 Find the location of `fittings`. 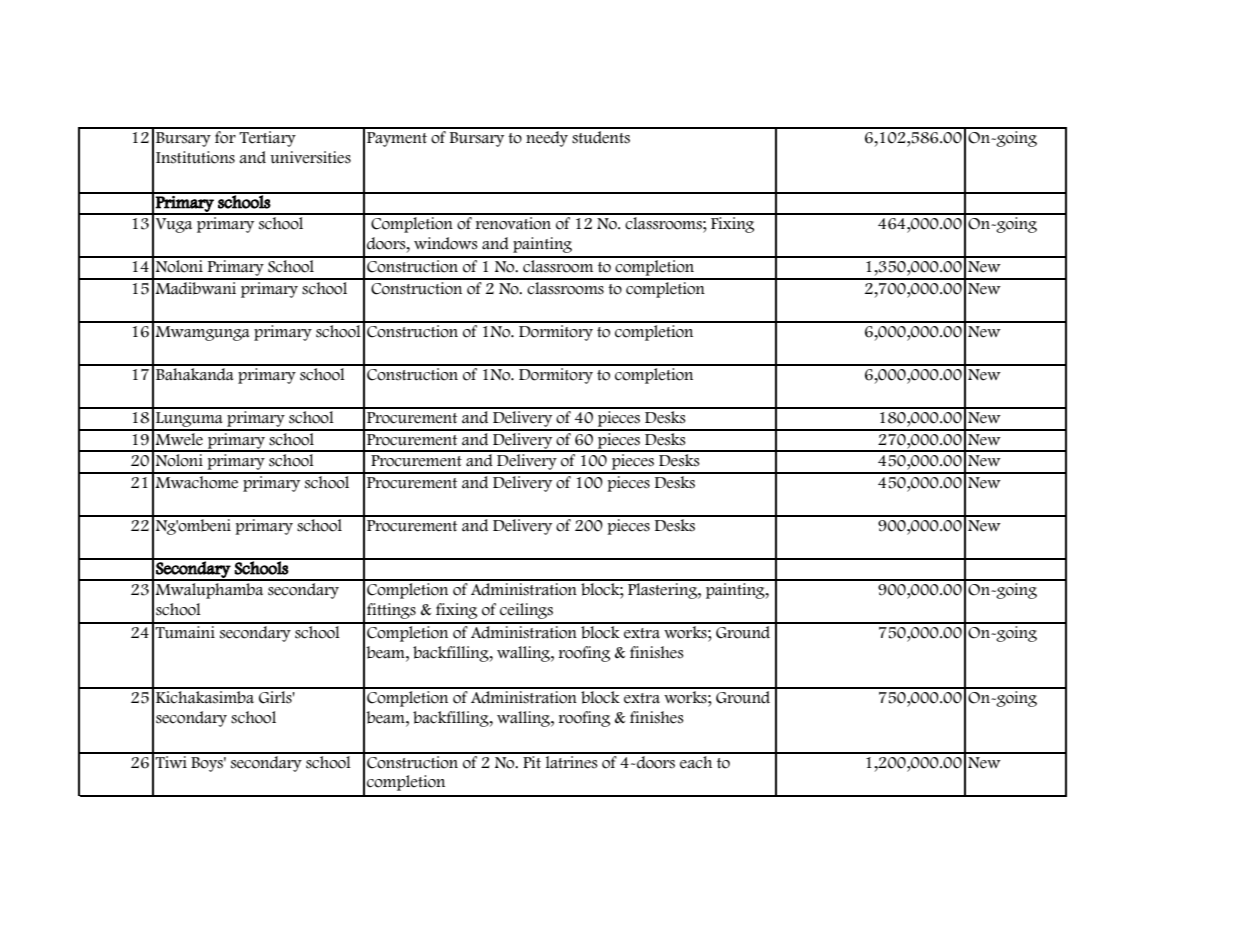

fittings is located at coordinates (391, 611).
